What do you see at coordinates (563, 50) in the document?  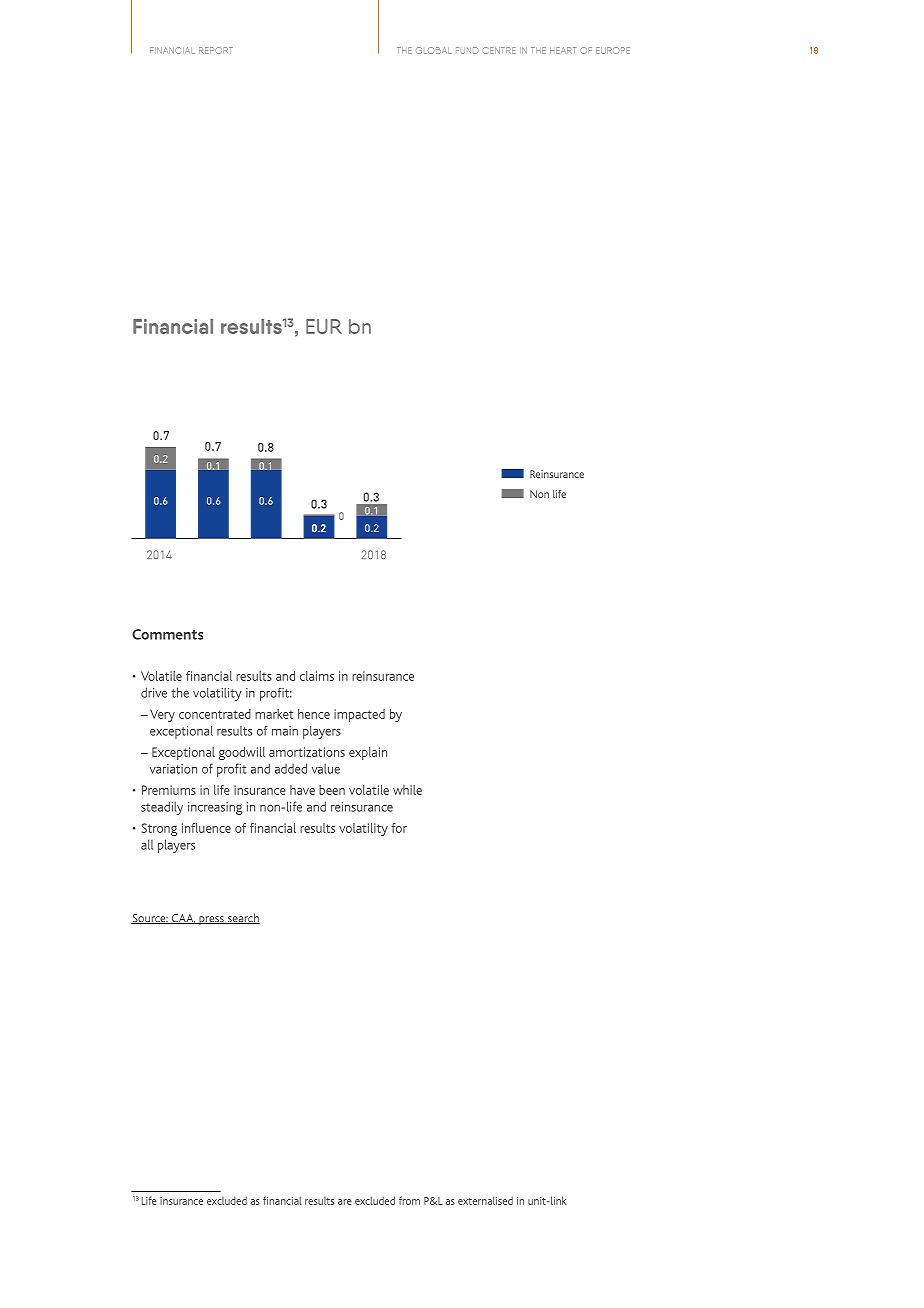 I see `HEART` at bounding box center [563, 50].
